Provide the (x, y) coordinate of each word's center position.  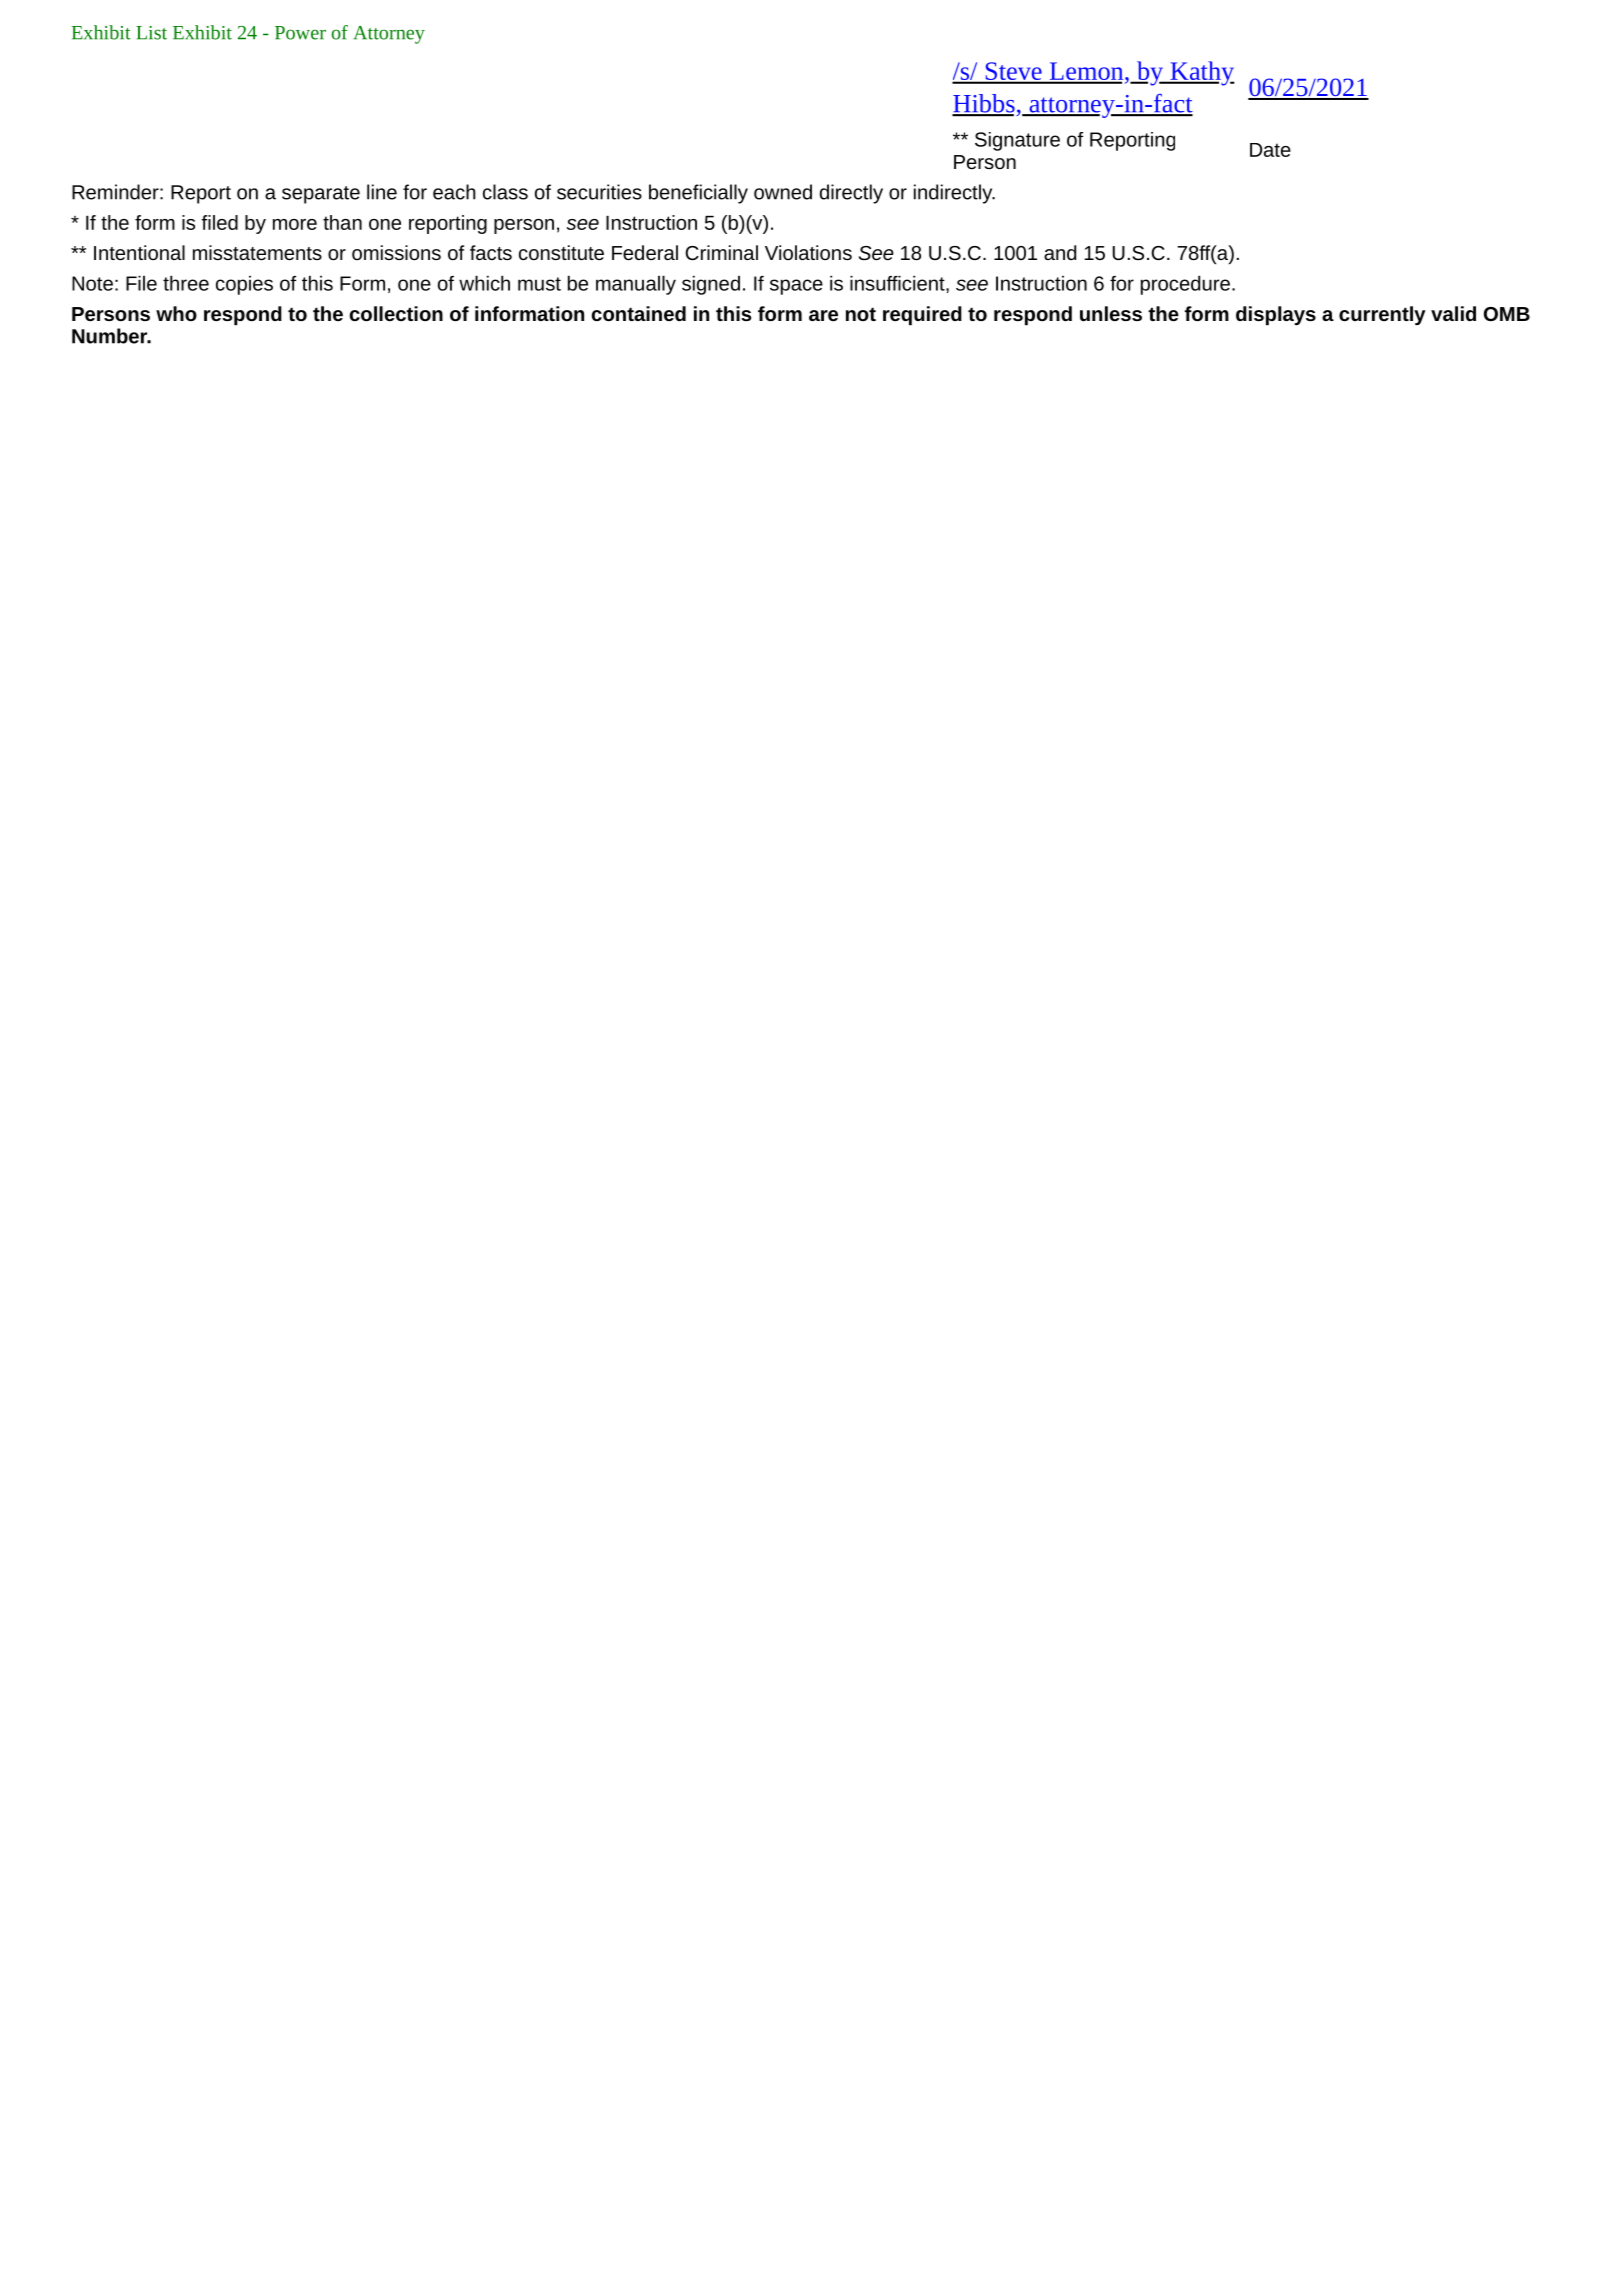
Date (1270, 150)
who (176, 313)
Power (300, 33)
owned (783, 192)
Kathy (1201, 73)
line (382, 192)
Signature (1017, 141)
